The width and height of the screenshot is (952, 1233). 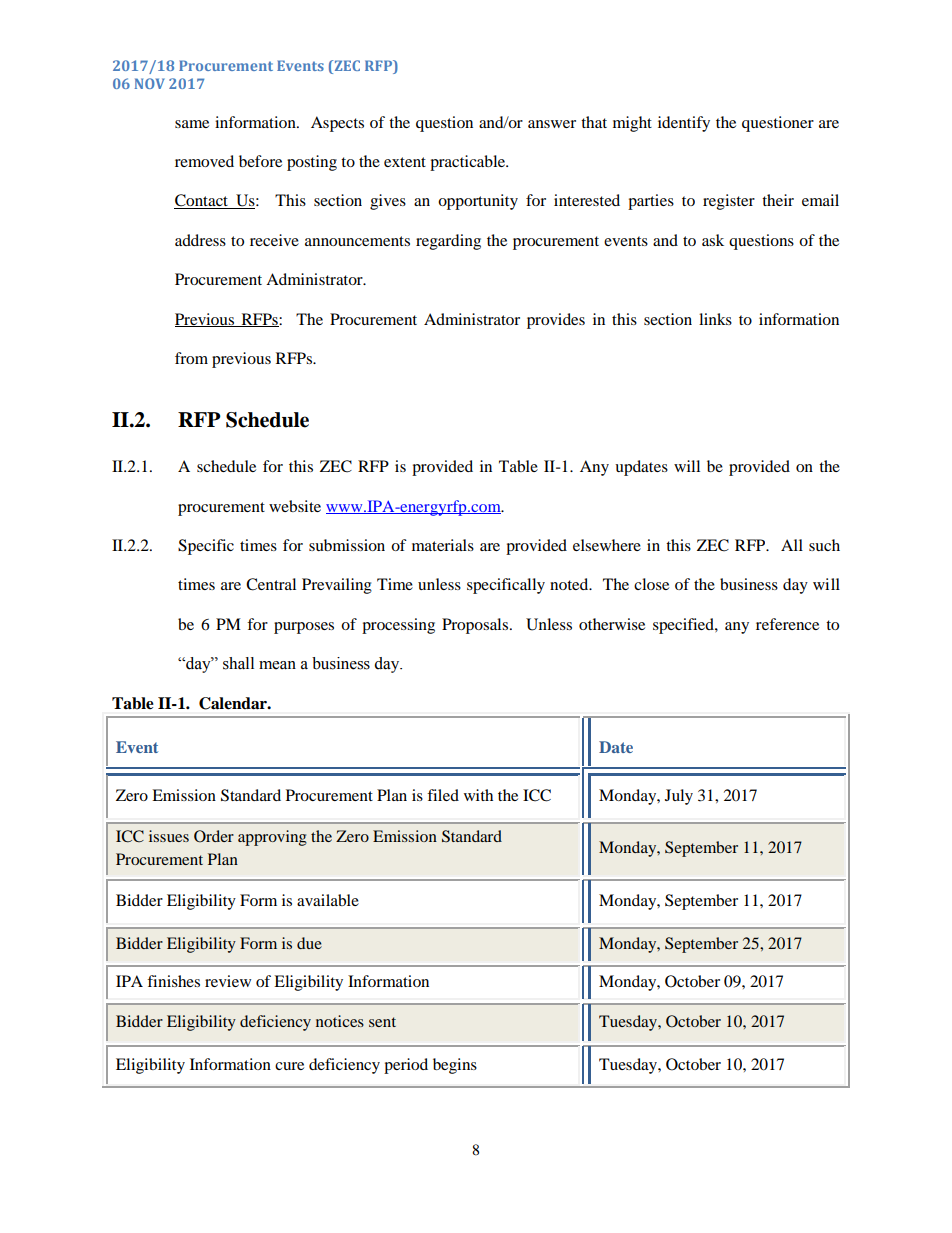 What do you see at coordinates (228, 981) in the screenshot?
I see `review` at bounding box center [228, 981].
